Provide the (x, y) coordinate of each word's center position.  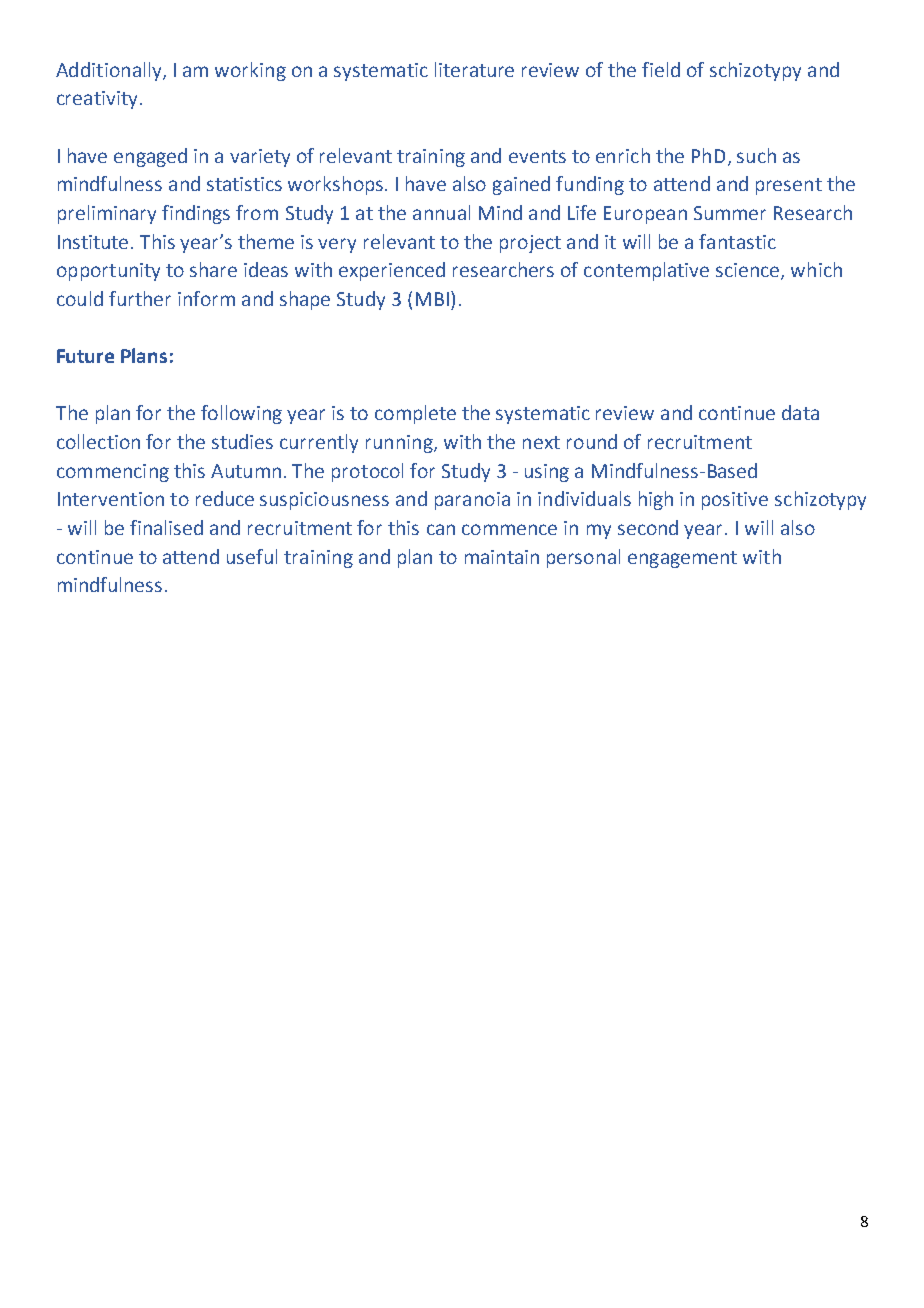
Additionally (110, 71)
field (661, 69)
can (441, 529)
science (749, 271)
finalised (166, 527)
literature (474, 69)
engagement (682, 559)
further (140, 298)
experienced (392, 271)
